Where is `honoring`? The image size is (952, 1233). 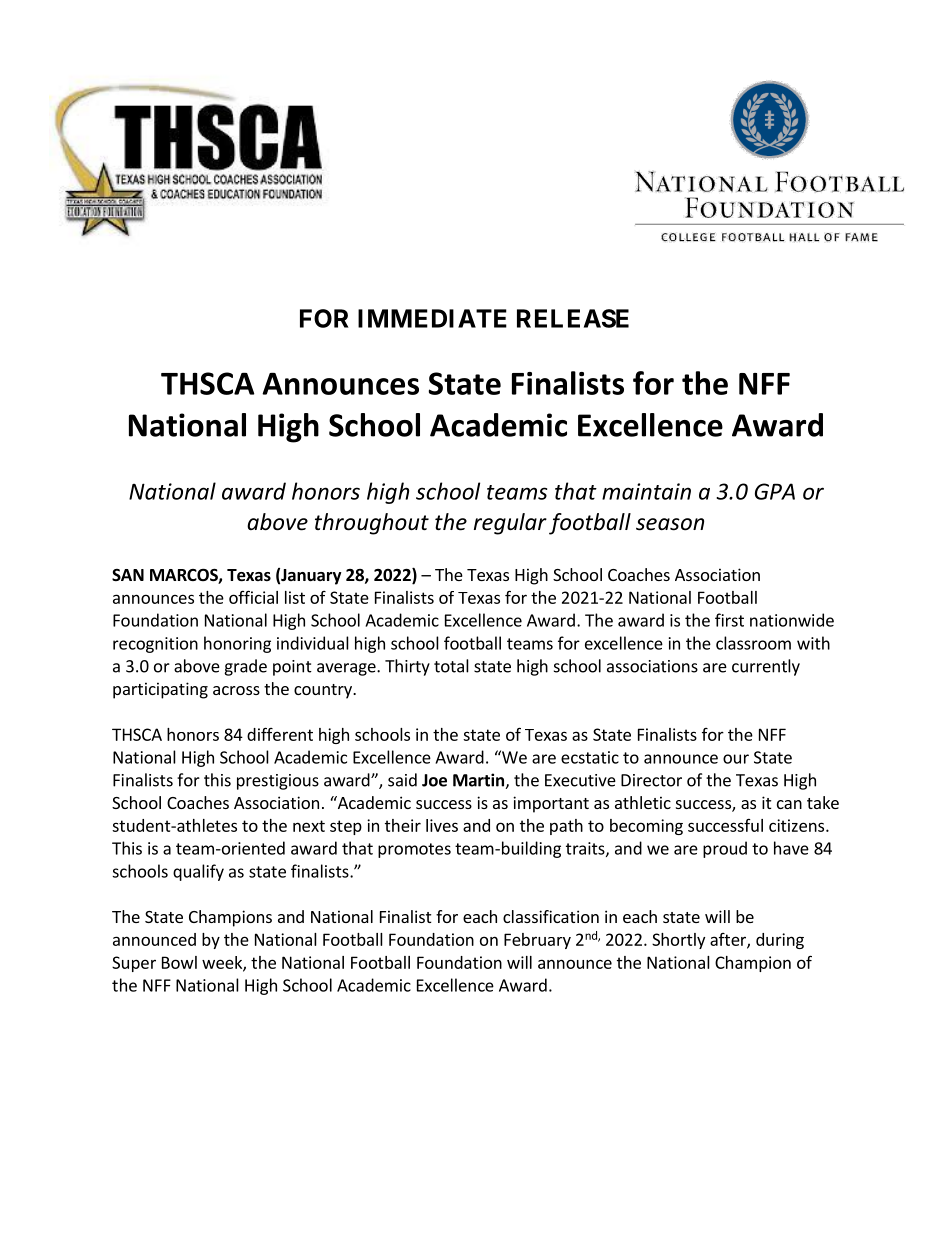 honoring is located at coordinates (237, 644).
